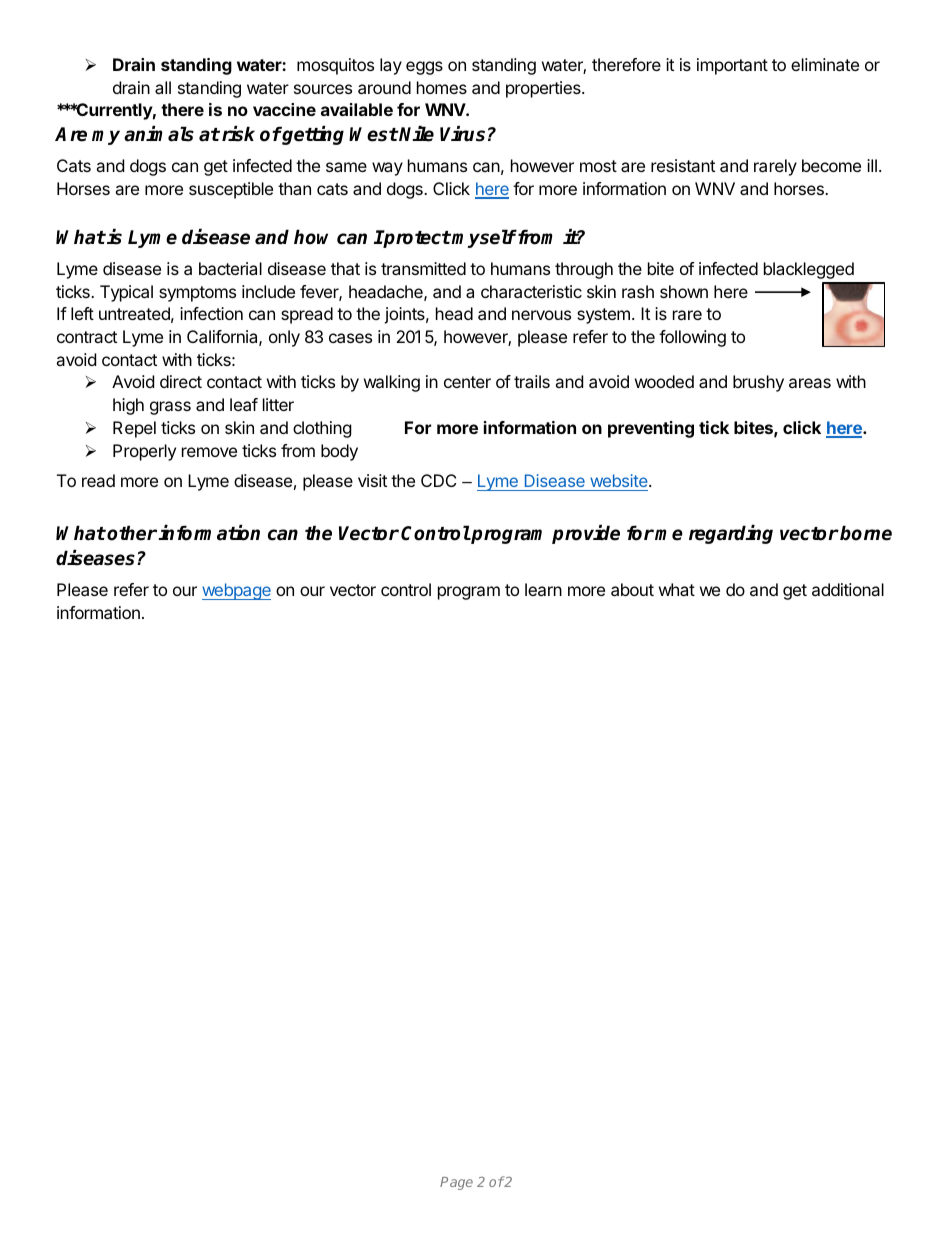 The height and width of the page is (1233, 952). What do you see at coordinates (732, 66) in the page?
I see `important` at bounding box center [732, 66].
